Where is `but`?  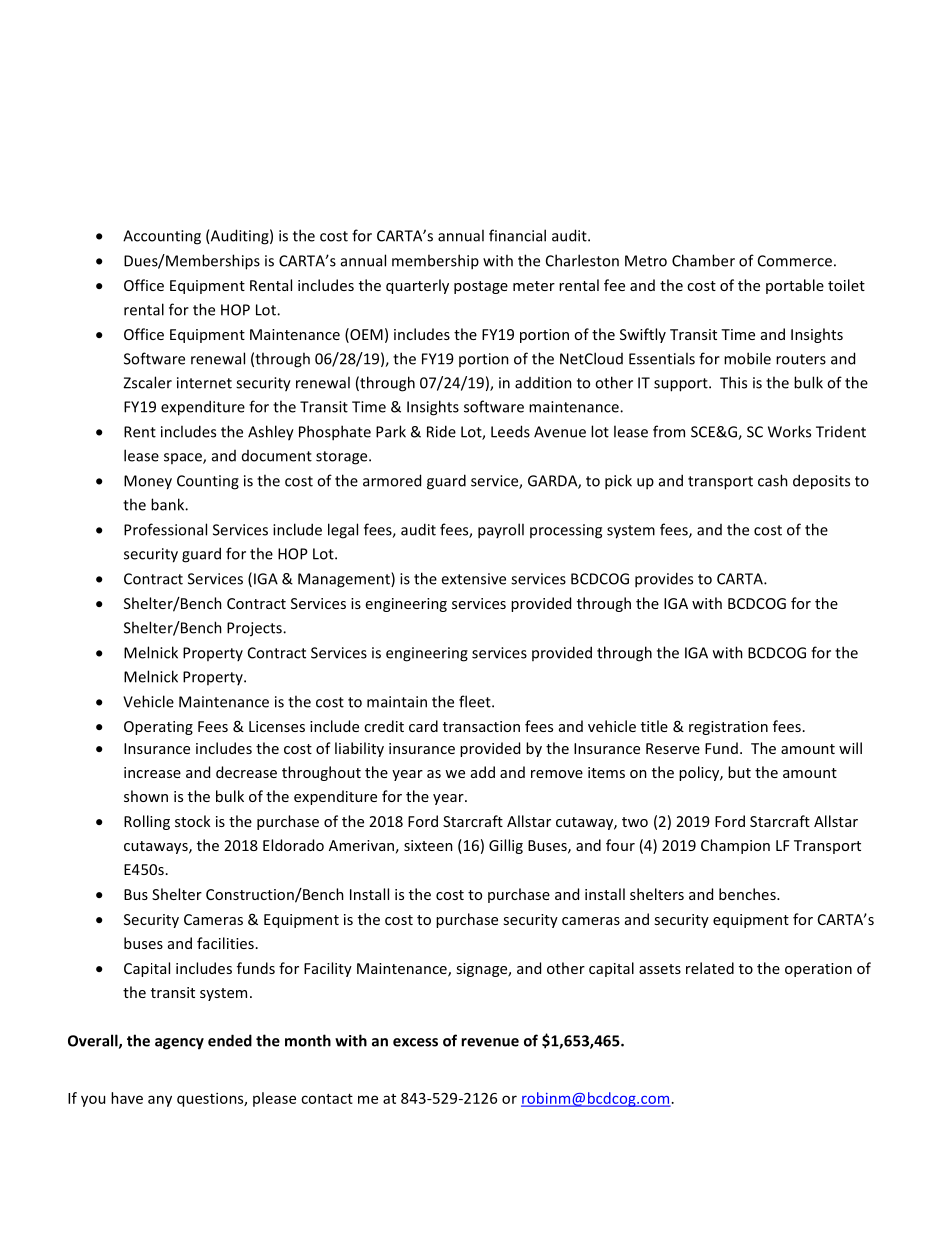
but is located at coordinates (739, 772).
